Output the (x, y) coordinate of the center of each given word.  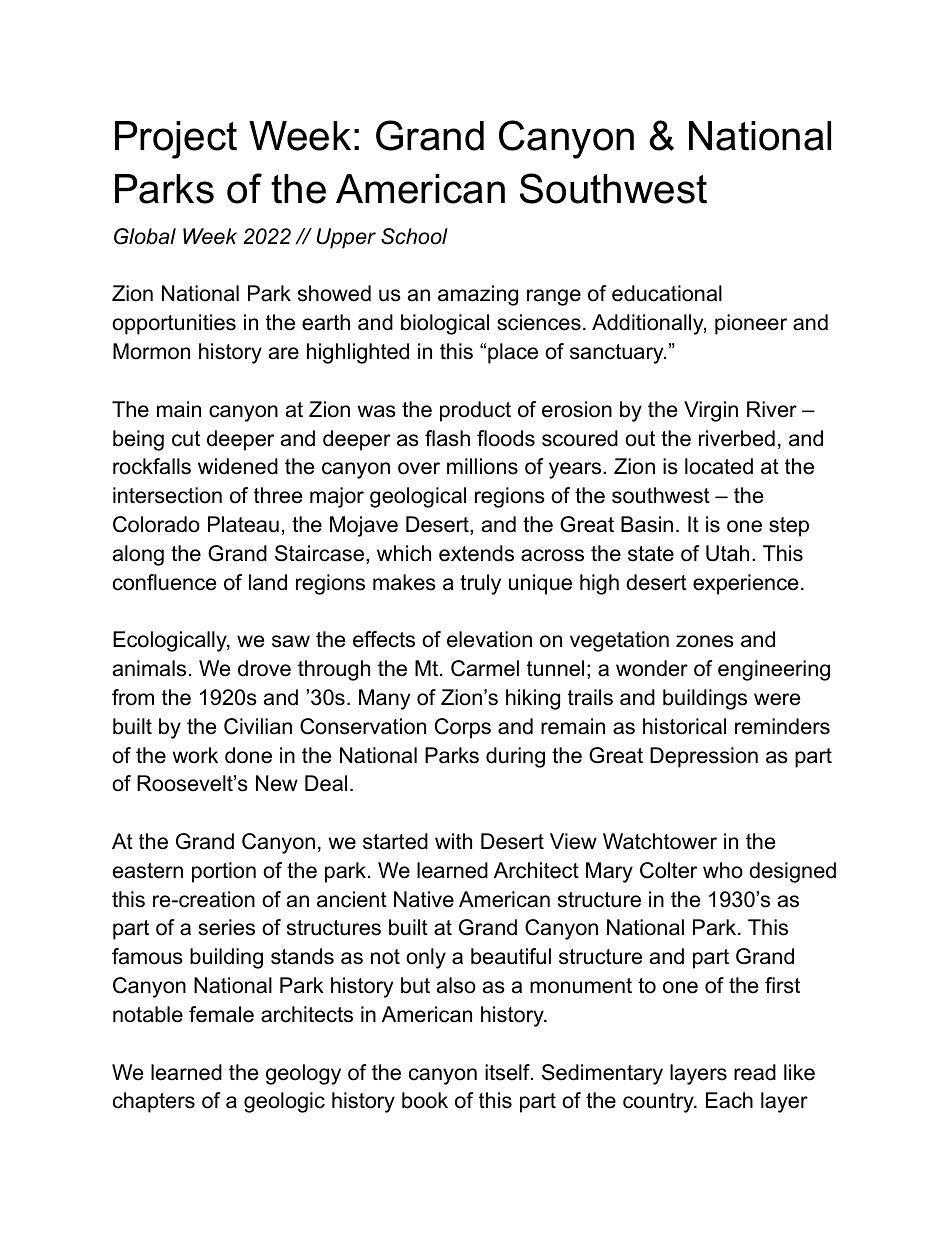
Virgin (711, 411)
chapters (154, 1102)
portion (224, 872)
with (453, 841)
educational (667, 293)
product (475, 411)
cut (186, 439)
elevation (489, 639)
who (723, 870)
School (414, 236)
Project (176, 140)
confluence (164, 582)
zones (705, 641)
